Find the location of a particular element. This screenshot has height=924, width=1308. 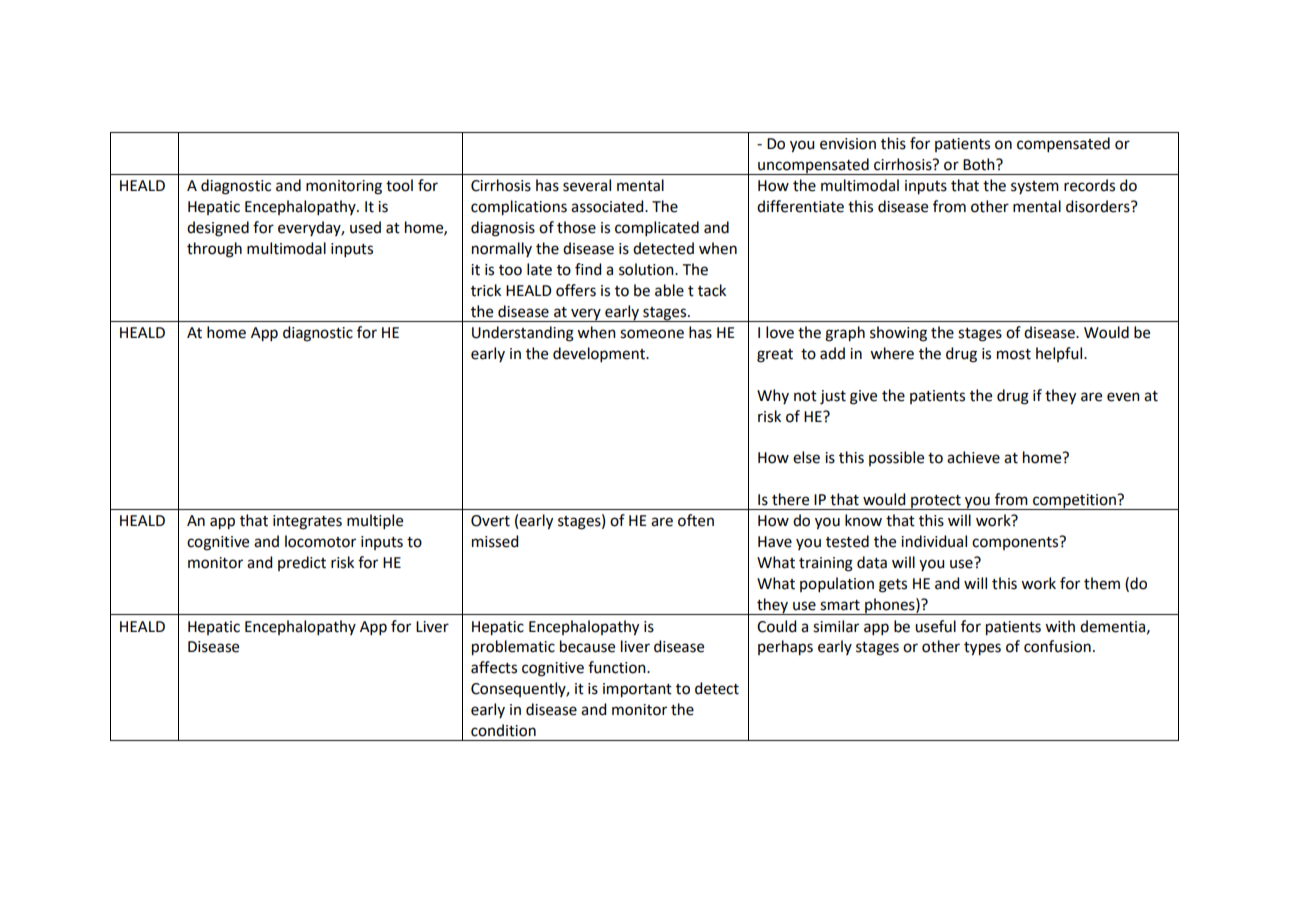

Both is located at coordinates (980, 164).
